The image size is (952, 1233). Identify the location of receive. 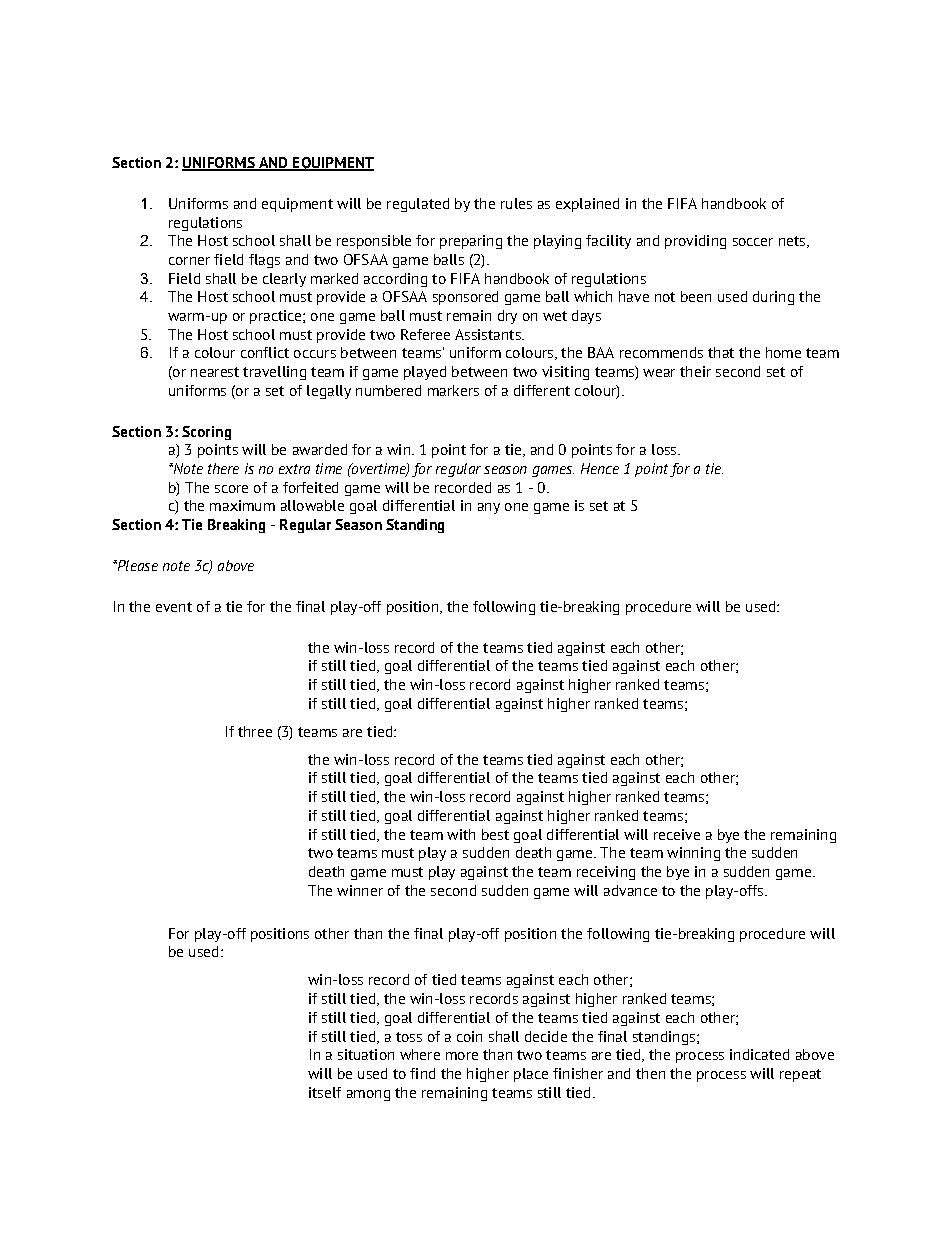
(677, 834).
